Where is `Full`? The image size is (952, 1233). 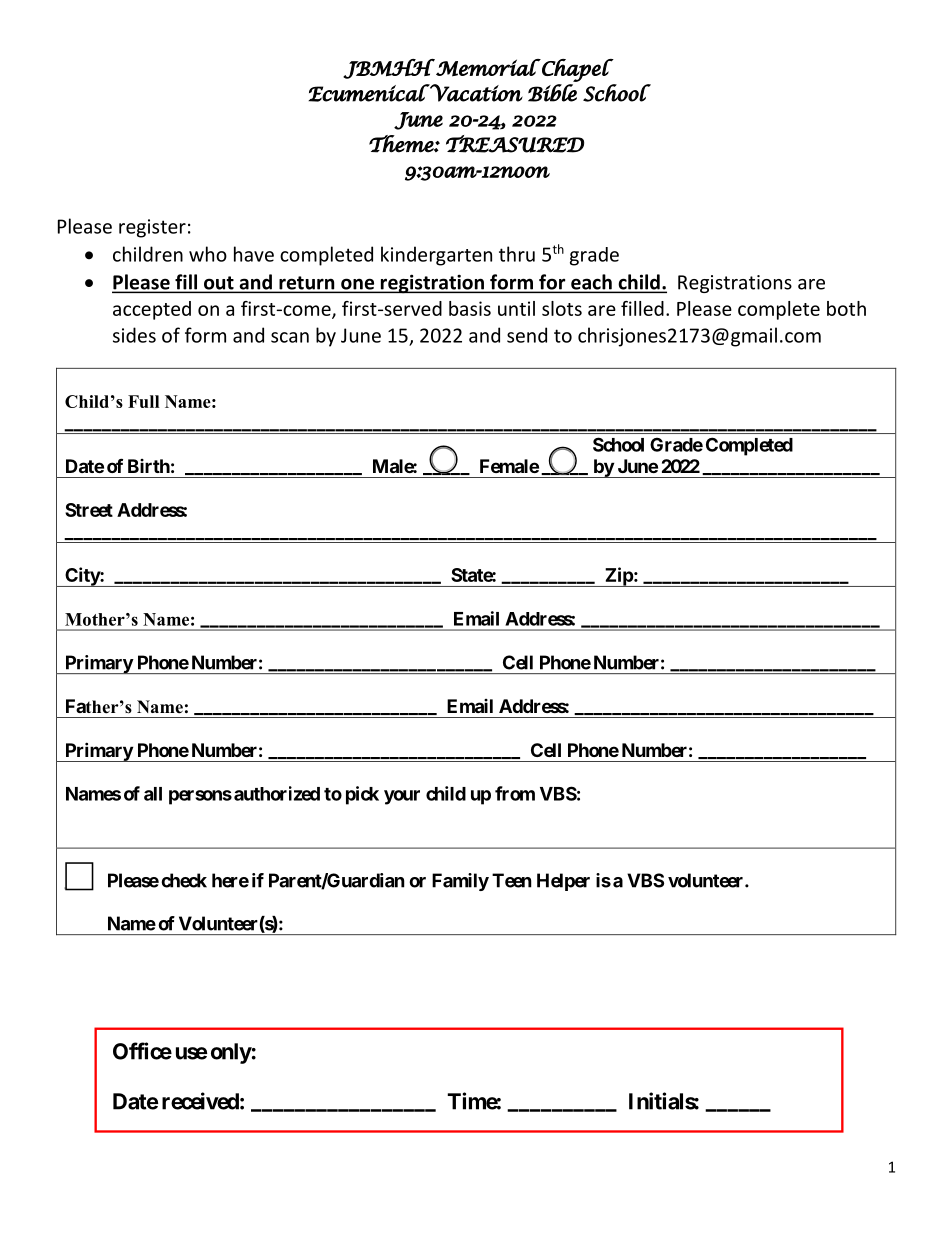
Full is located at coordinates (143, 401).
